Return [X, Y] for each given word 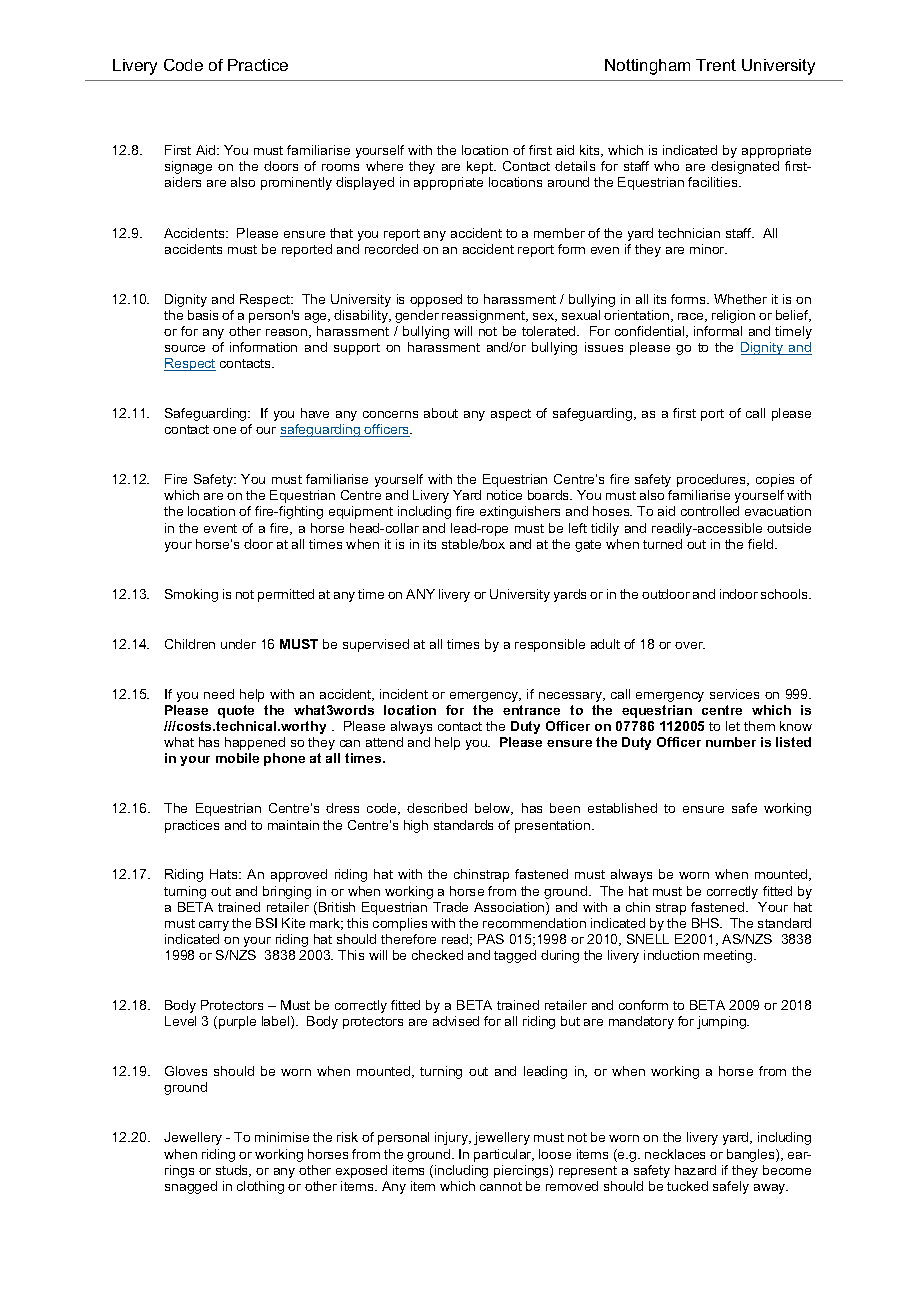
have [315, 413]
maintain [293, 825]
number [731, 742]
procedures [713, 480]
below [494, 809]
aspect [511, 415]
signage [188, 167]
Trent [716, 65]
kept [481, 167]
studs [233, 1171]
